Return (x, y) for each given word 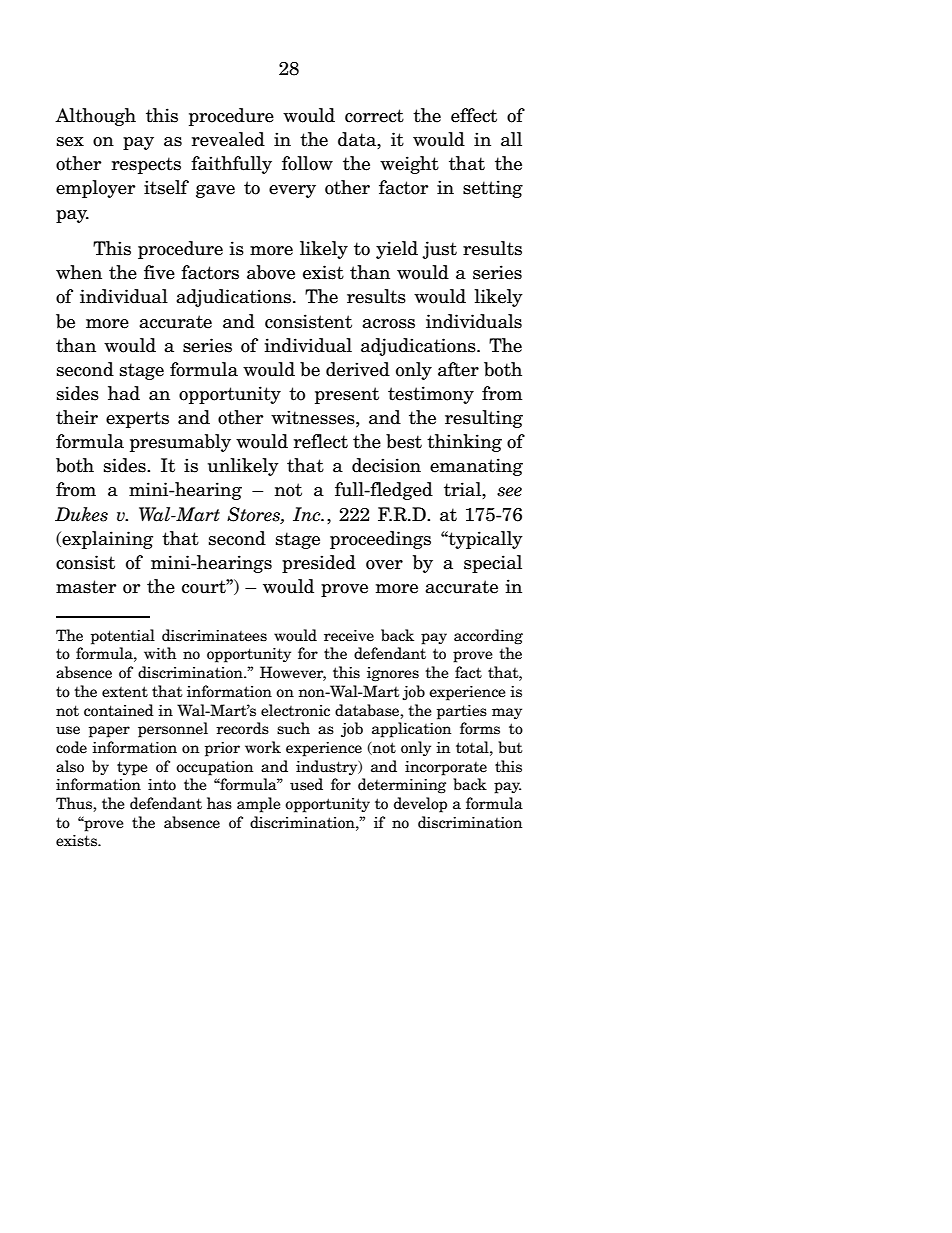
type (132, 768)
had (124, 393)
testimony (431, 395)
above (271, 272)
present (347, 395)
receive (349, 636)
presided (319, 564)
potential (123, 637)
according (488, 637)
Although (95, 117)
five (159, 272)
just (439, 250)
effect (474, 115)
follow (307, 163)
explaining (106, 540)
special (493, 564)
